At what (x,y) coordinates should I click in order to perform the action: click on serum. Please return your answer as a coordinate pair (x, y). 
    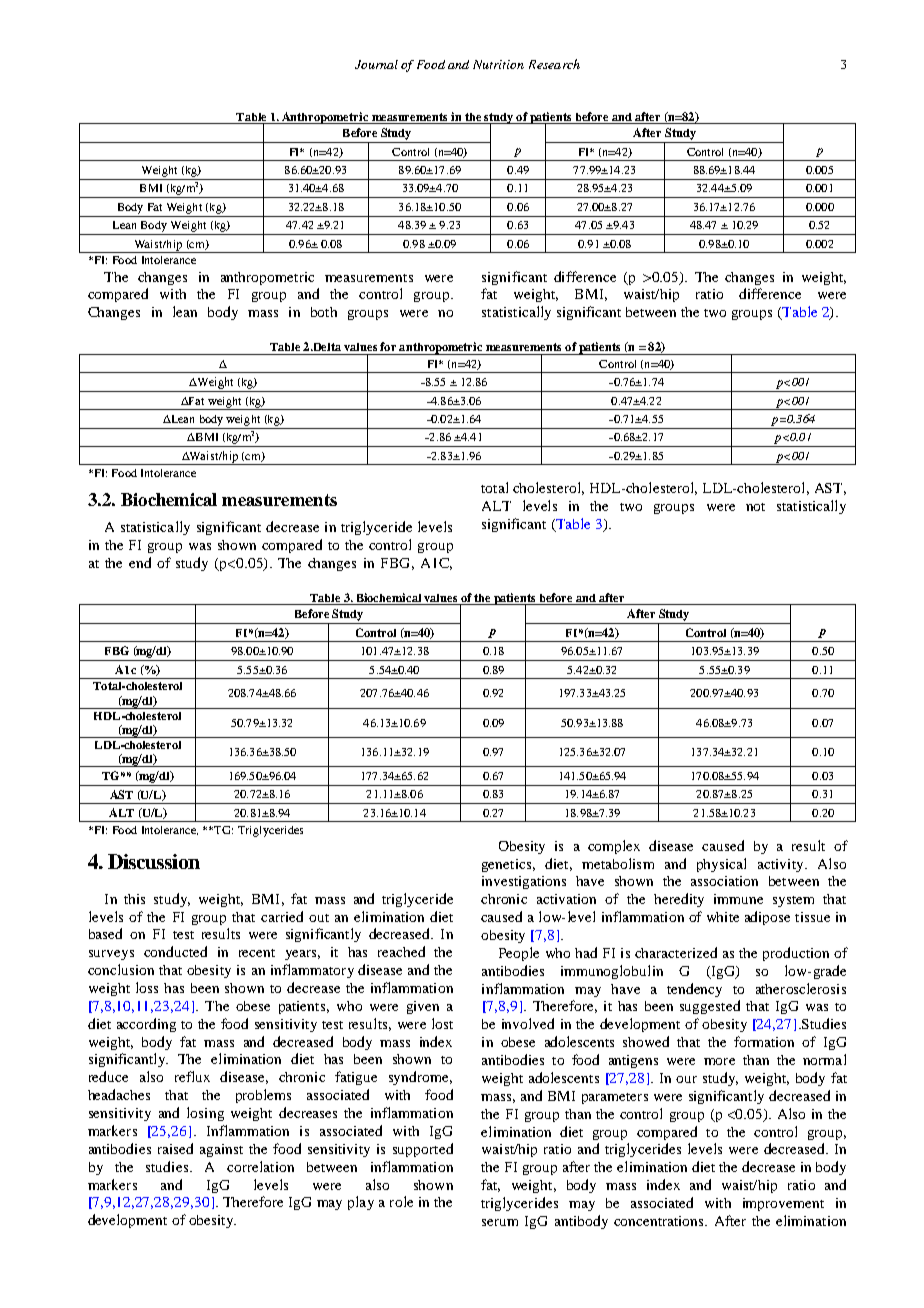
    Looking at the image, I should click on (500, 1222).
